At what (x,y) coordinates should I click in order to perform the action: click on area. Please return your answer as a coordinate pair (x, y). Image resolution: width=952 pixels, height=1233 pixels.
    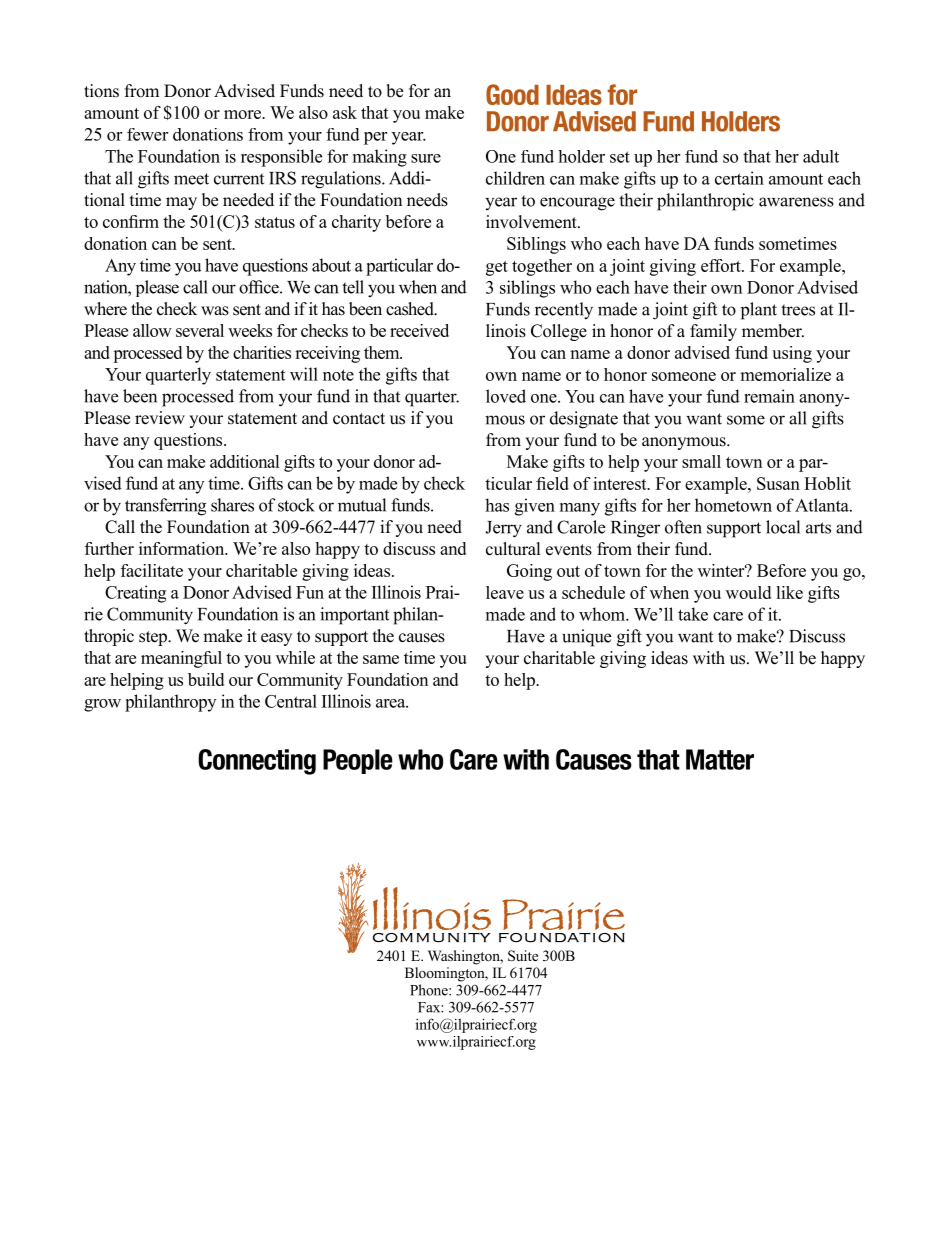
    Looking at the image, I should click on (392, 703).
